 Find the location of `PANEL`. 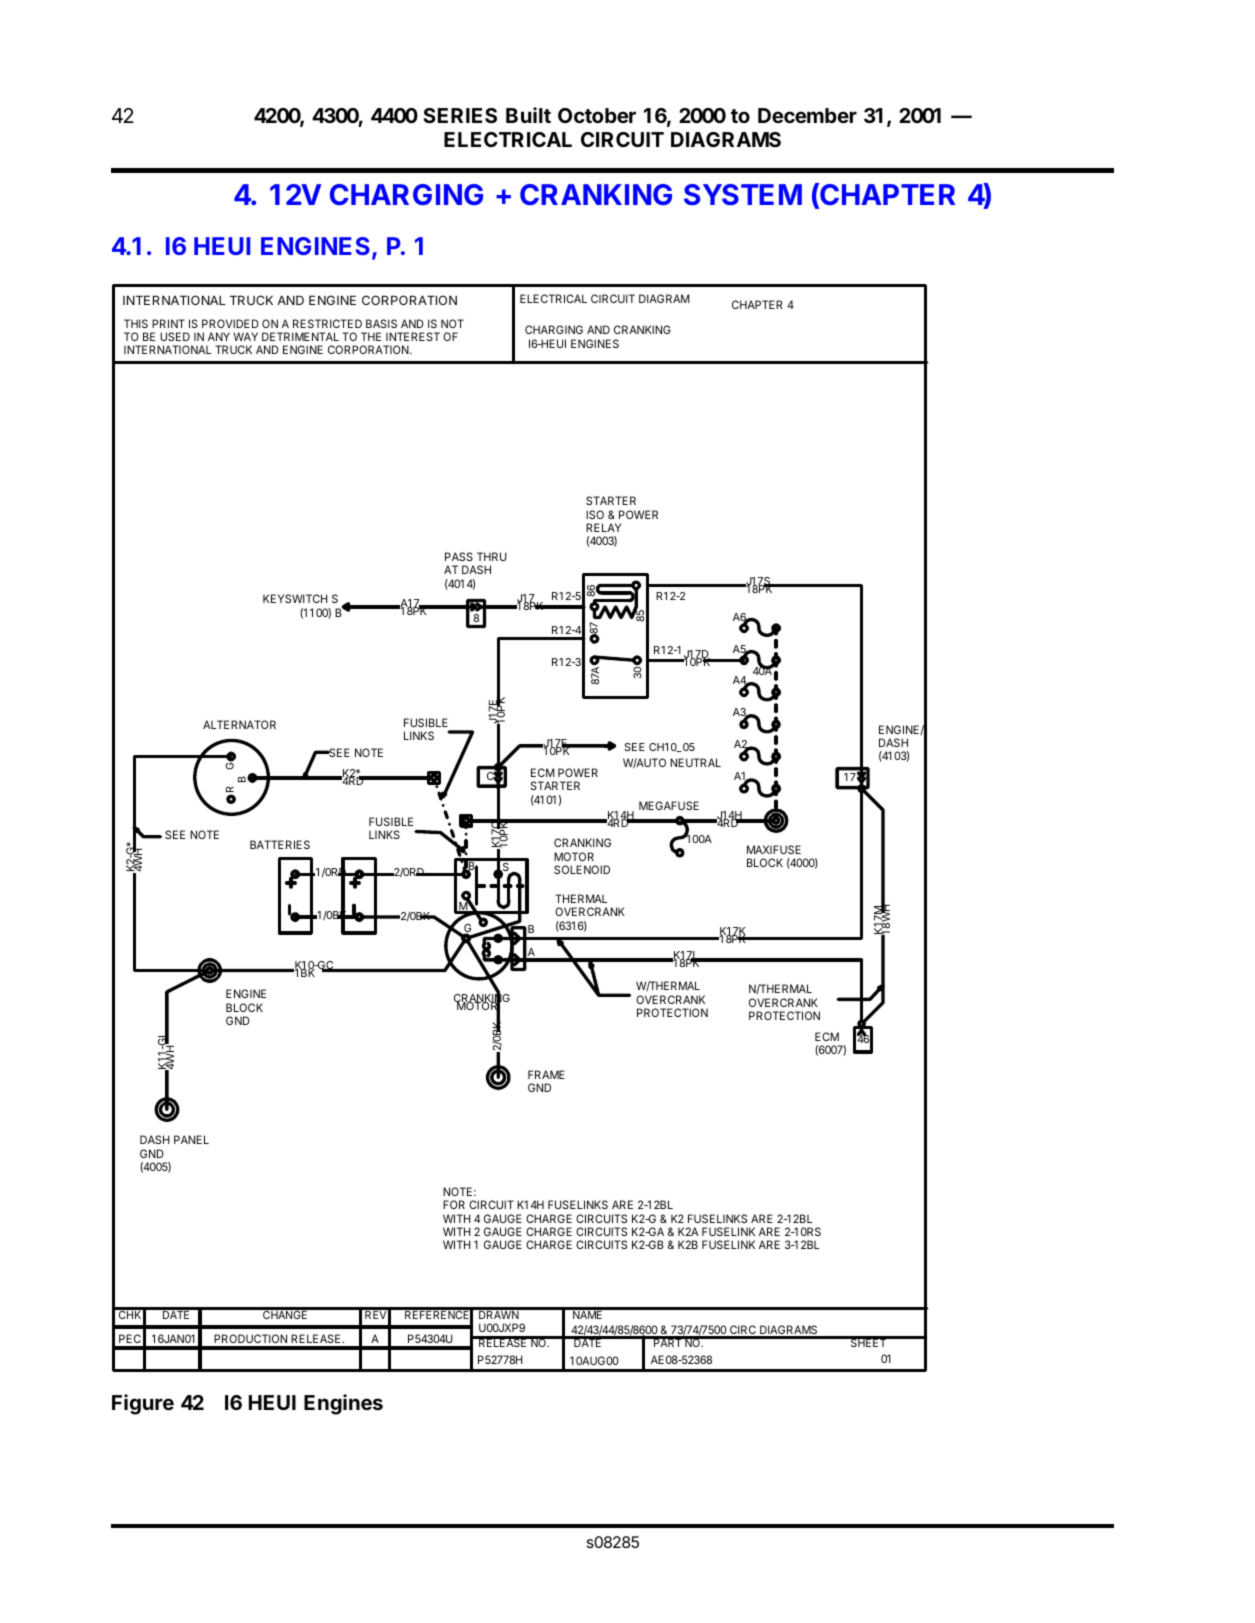

PANEL is located at coordinates (191, 1139).
